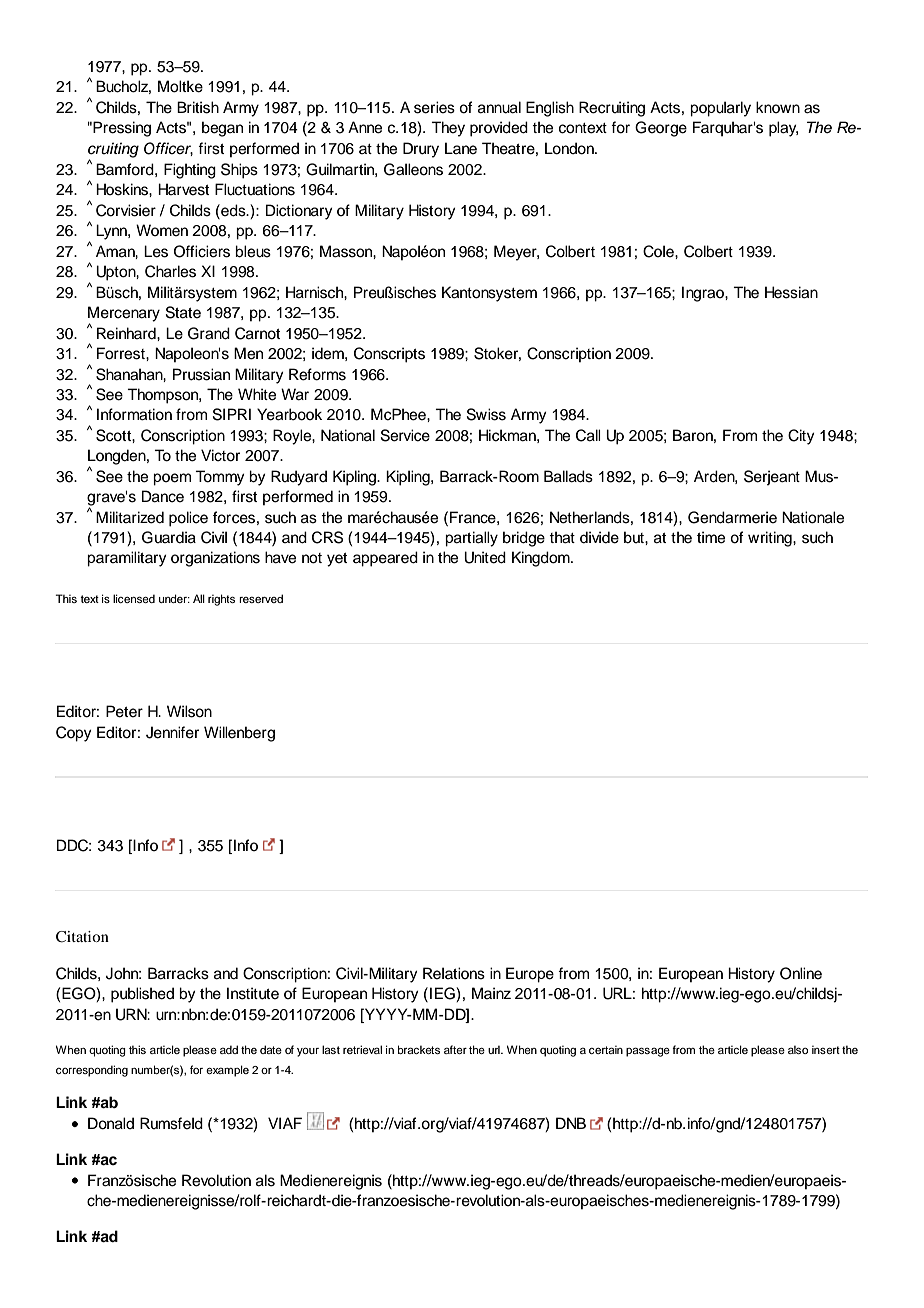 Image resolution: width=924 pixels, height=1308 pixels. What do you see at coordinates (801, 437) in the document?
I see `City` at bounding box center [801, 437].
